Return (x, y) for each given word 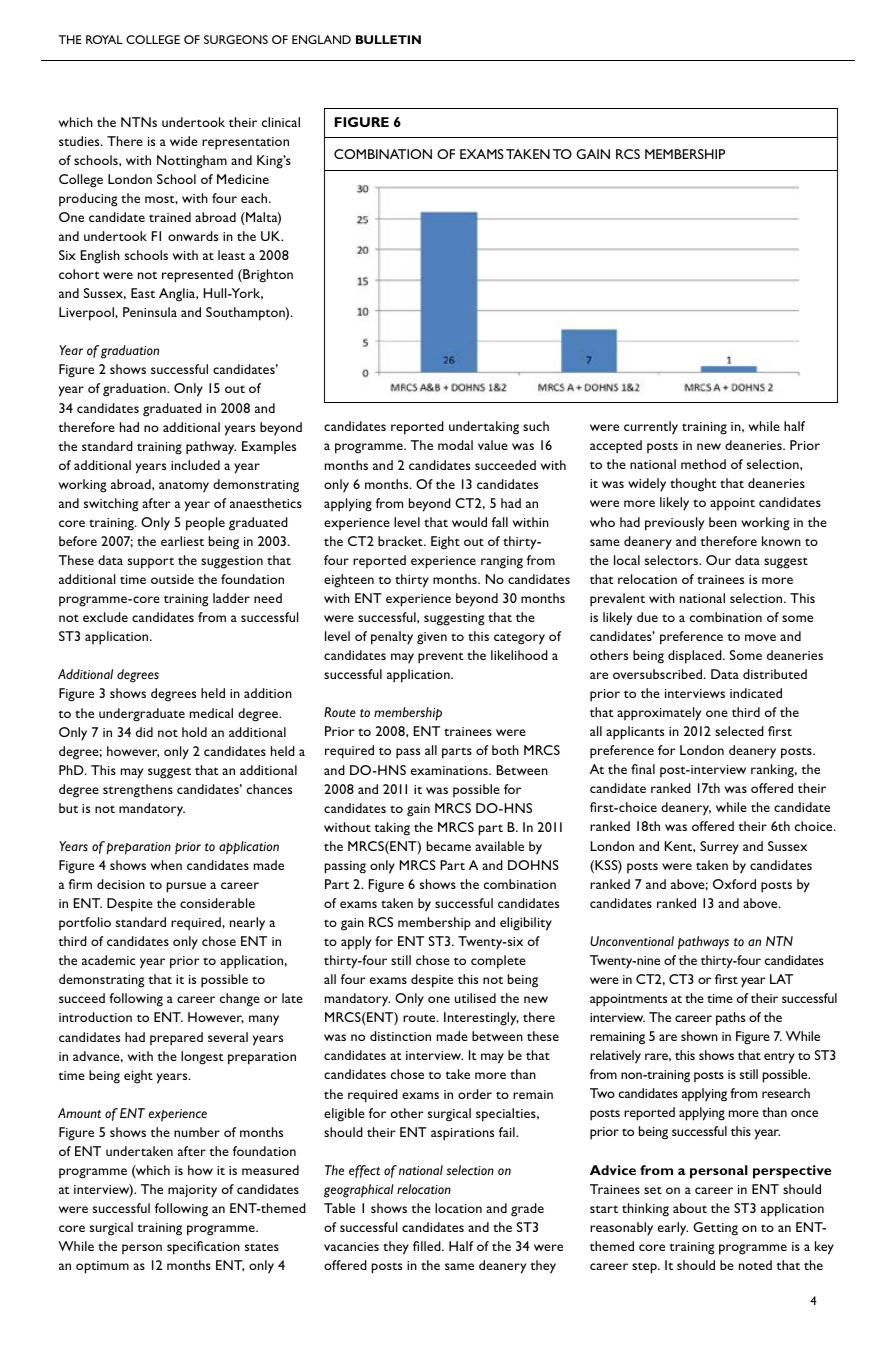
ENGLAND (321, 39)
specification (203, 1248)
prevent (440, 658)
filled (428, 1246)
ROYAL (104, 39)
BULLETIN (388, 39)
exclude (105, 617)
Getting (715, 1229)
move (760, 637)
